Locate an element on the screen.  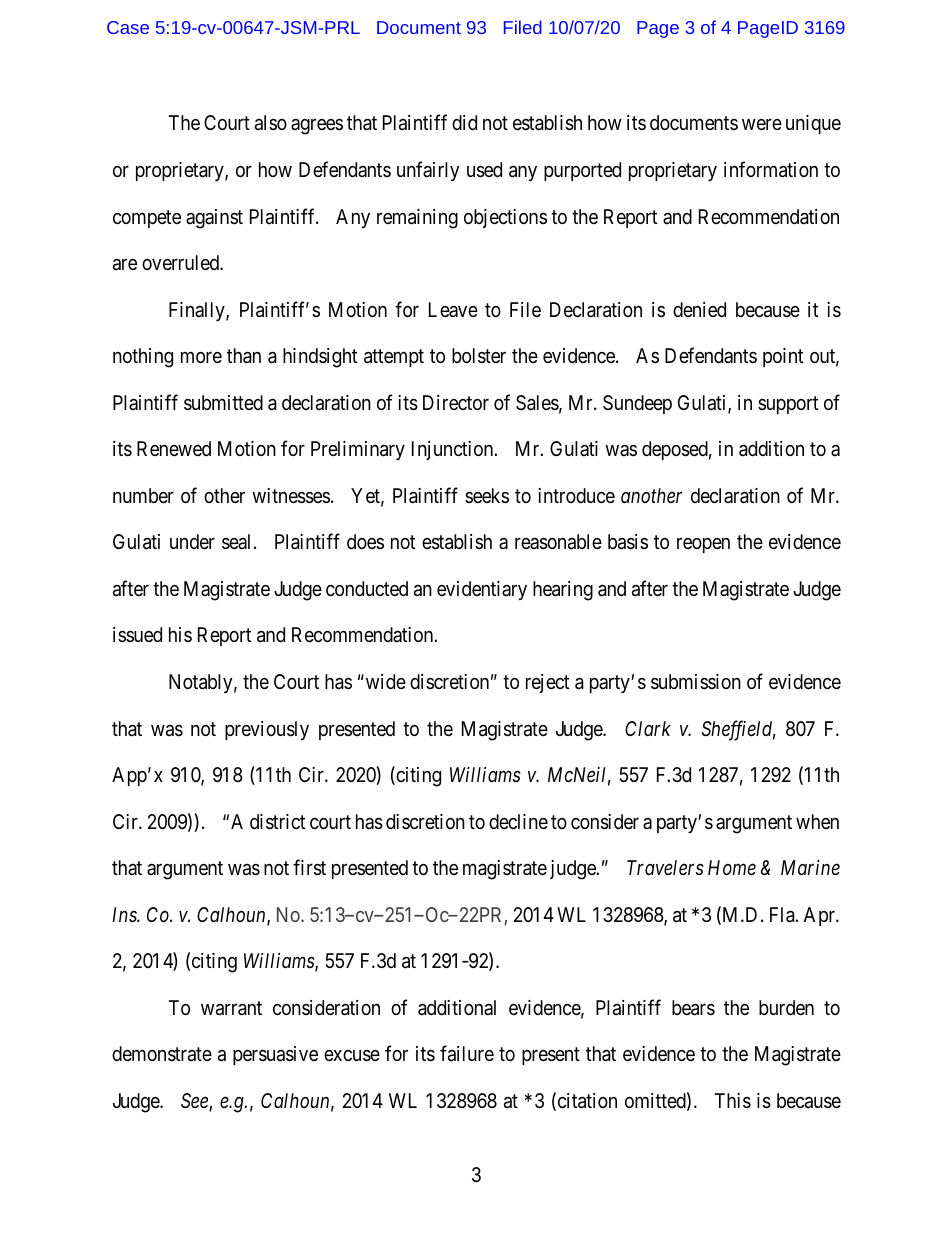
failure is located at coordinates (467, 1054).
